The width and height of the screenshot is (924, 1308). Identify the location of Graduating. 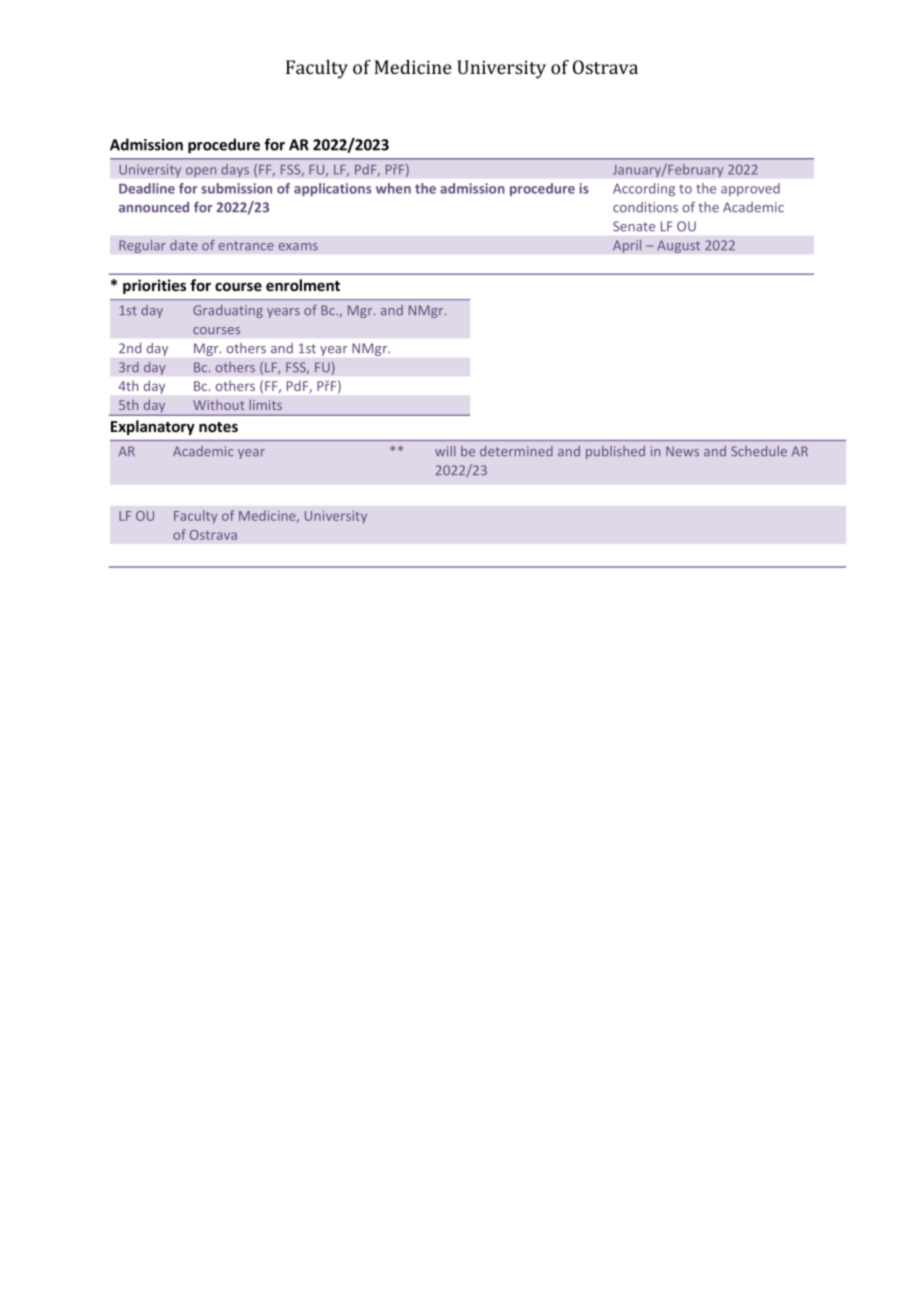
(228, 311).
